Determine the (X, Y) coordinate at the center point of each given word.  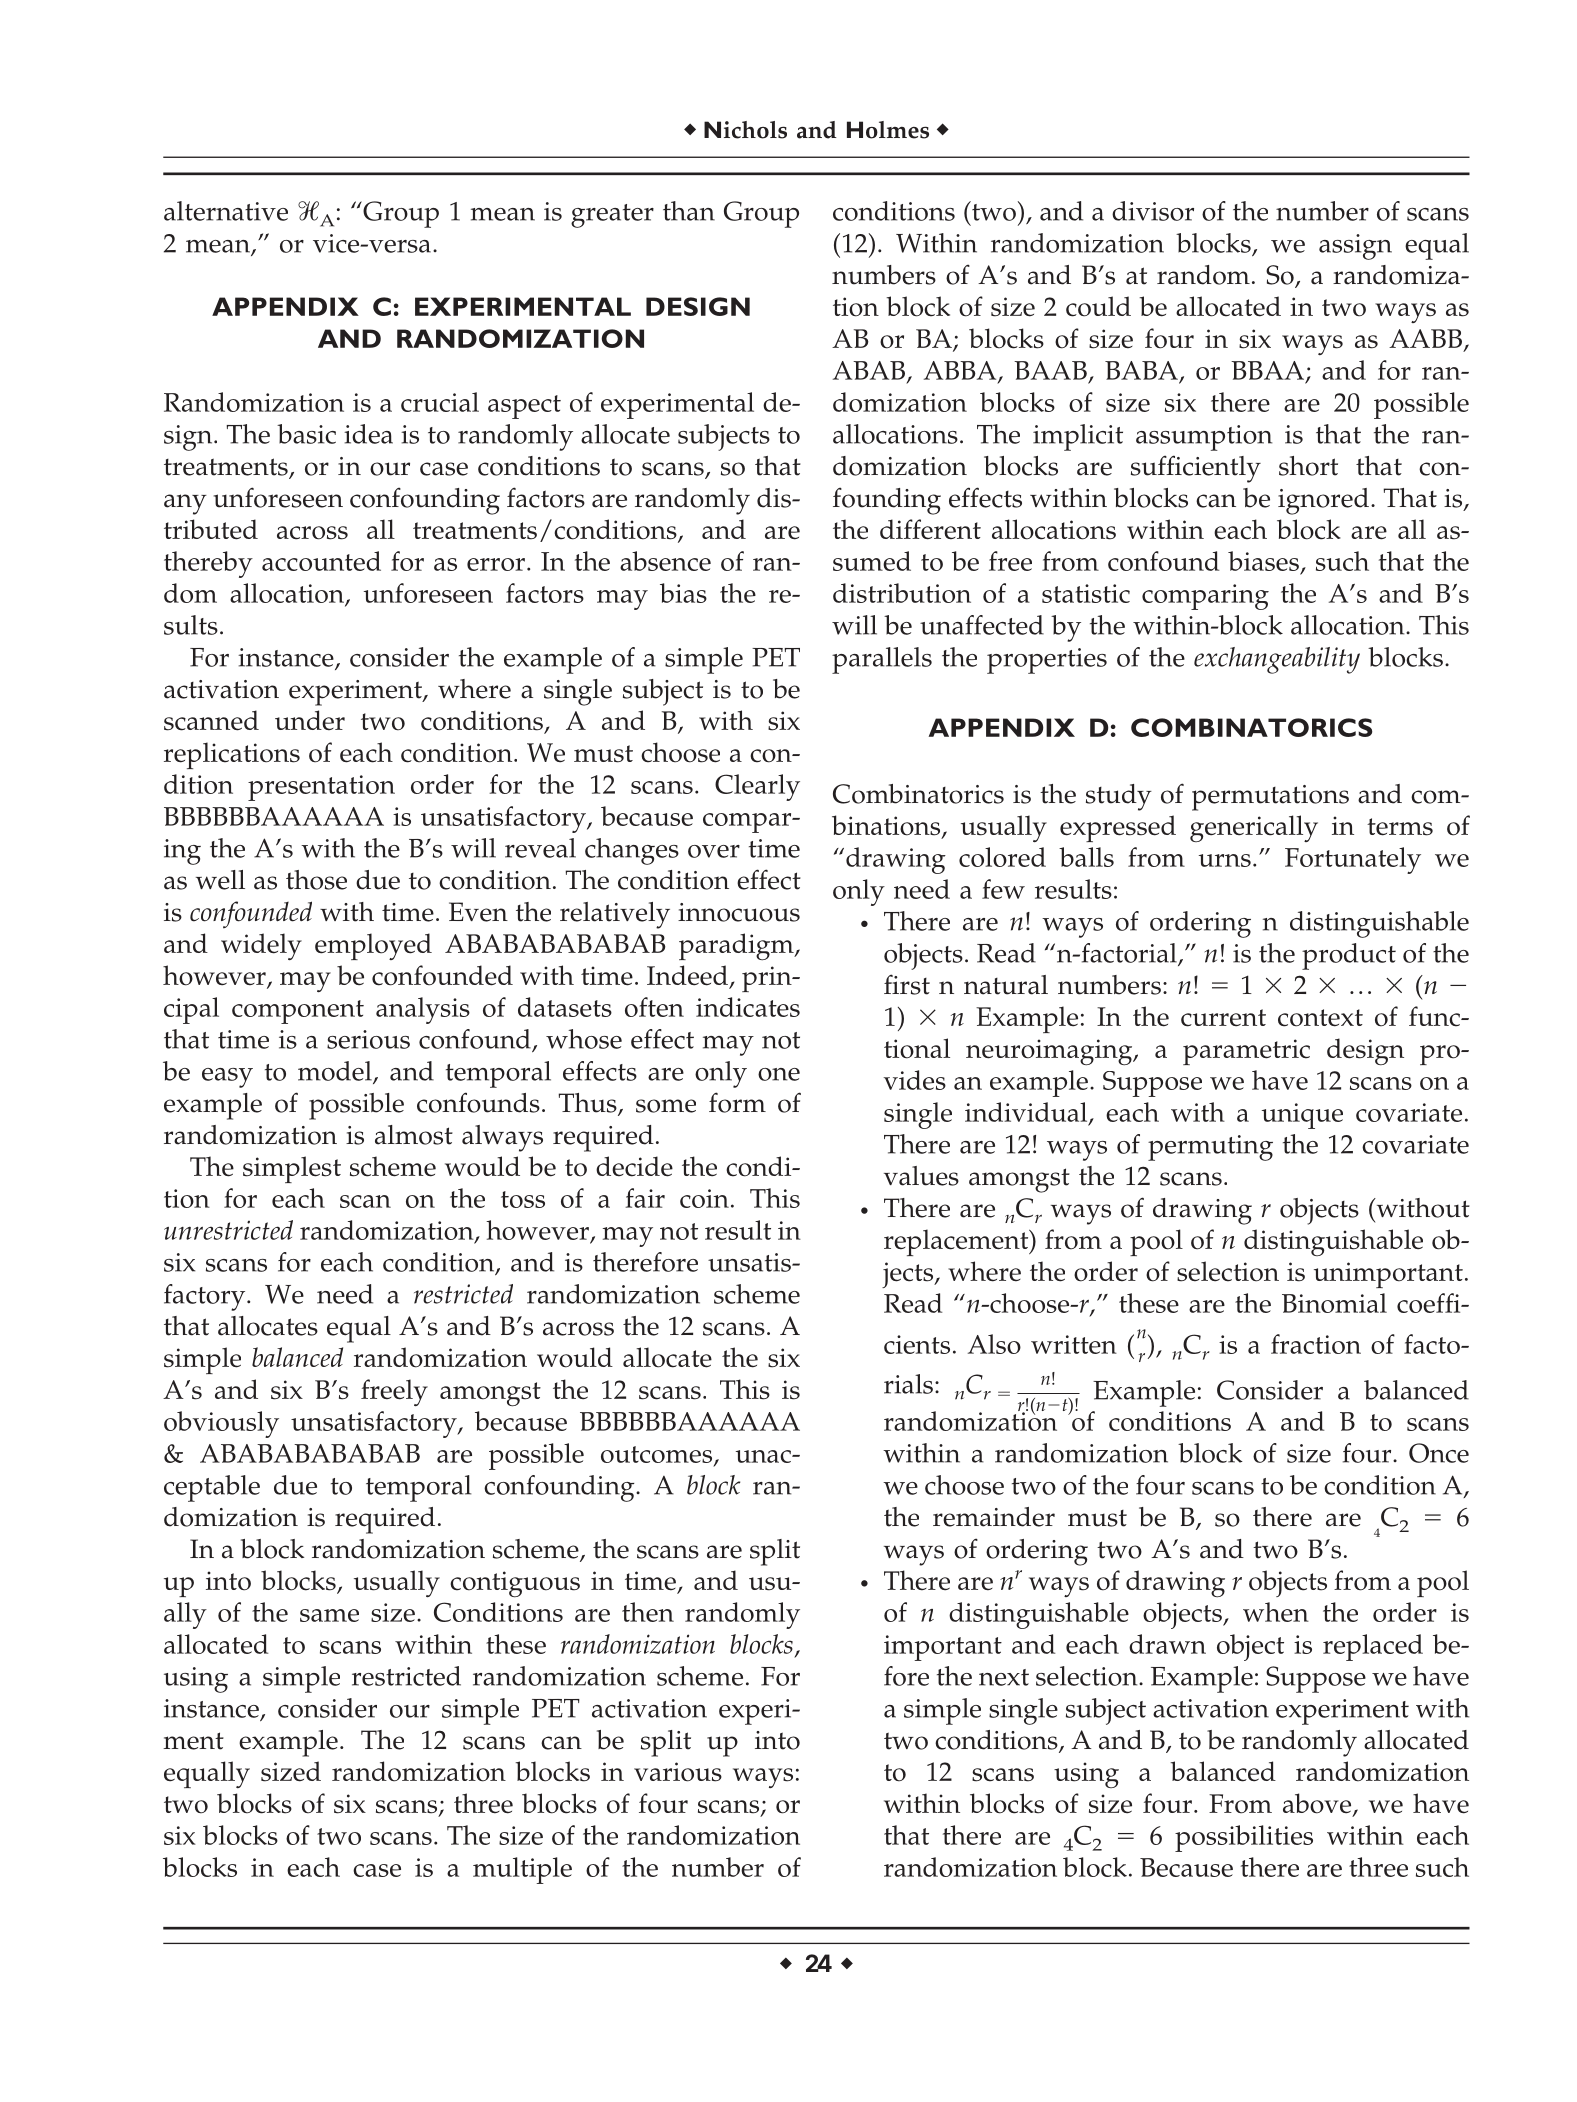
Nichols (745, 130)
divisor (1153, 211)
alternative (226, 211)
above (1318, 1804)
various (678, 1772)
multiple (522, 1870)
